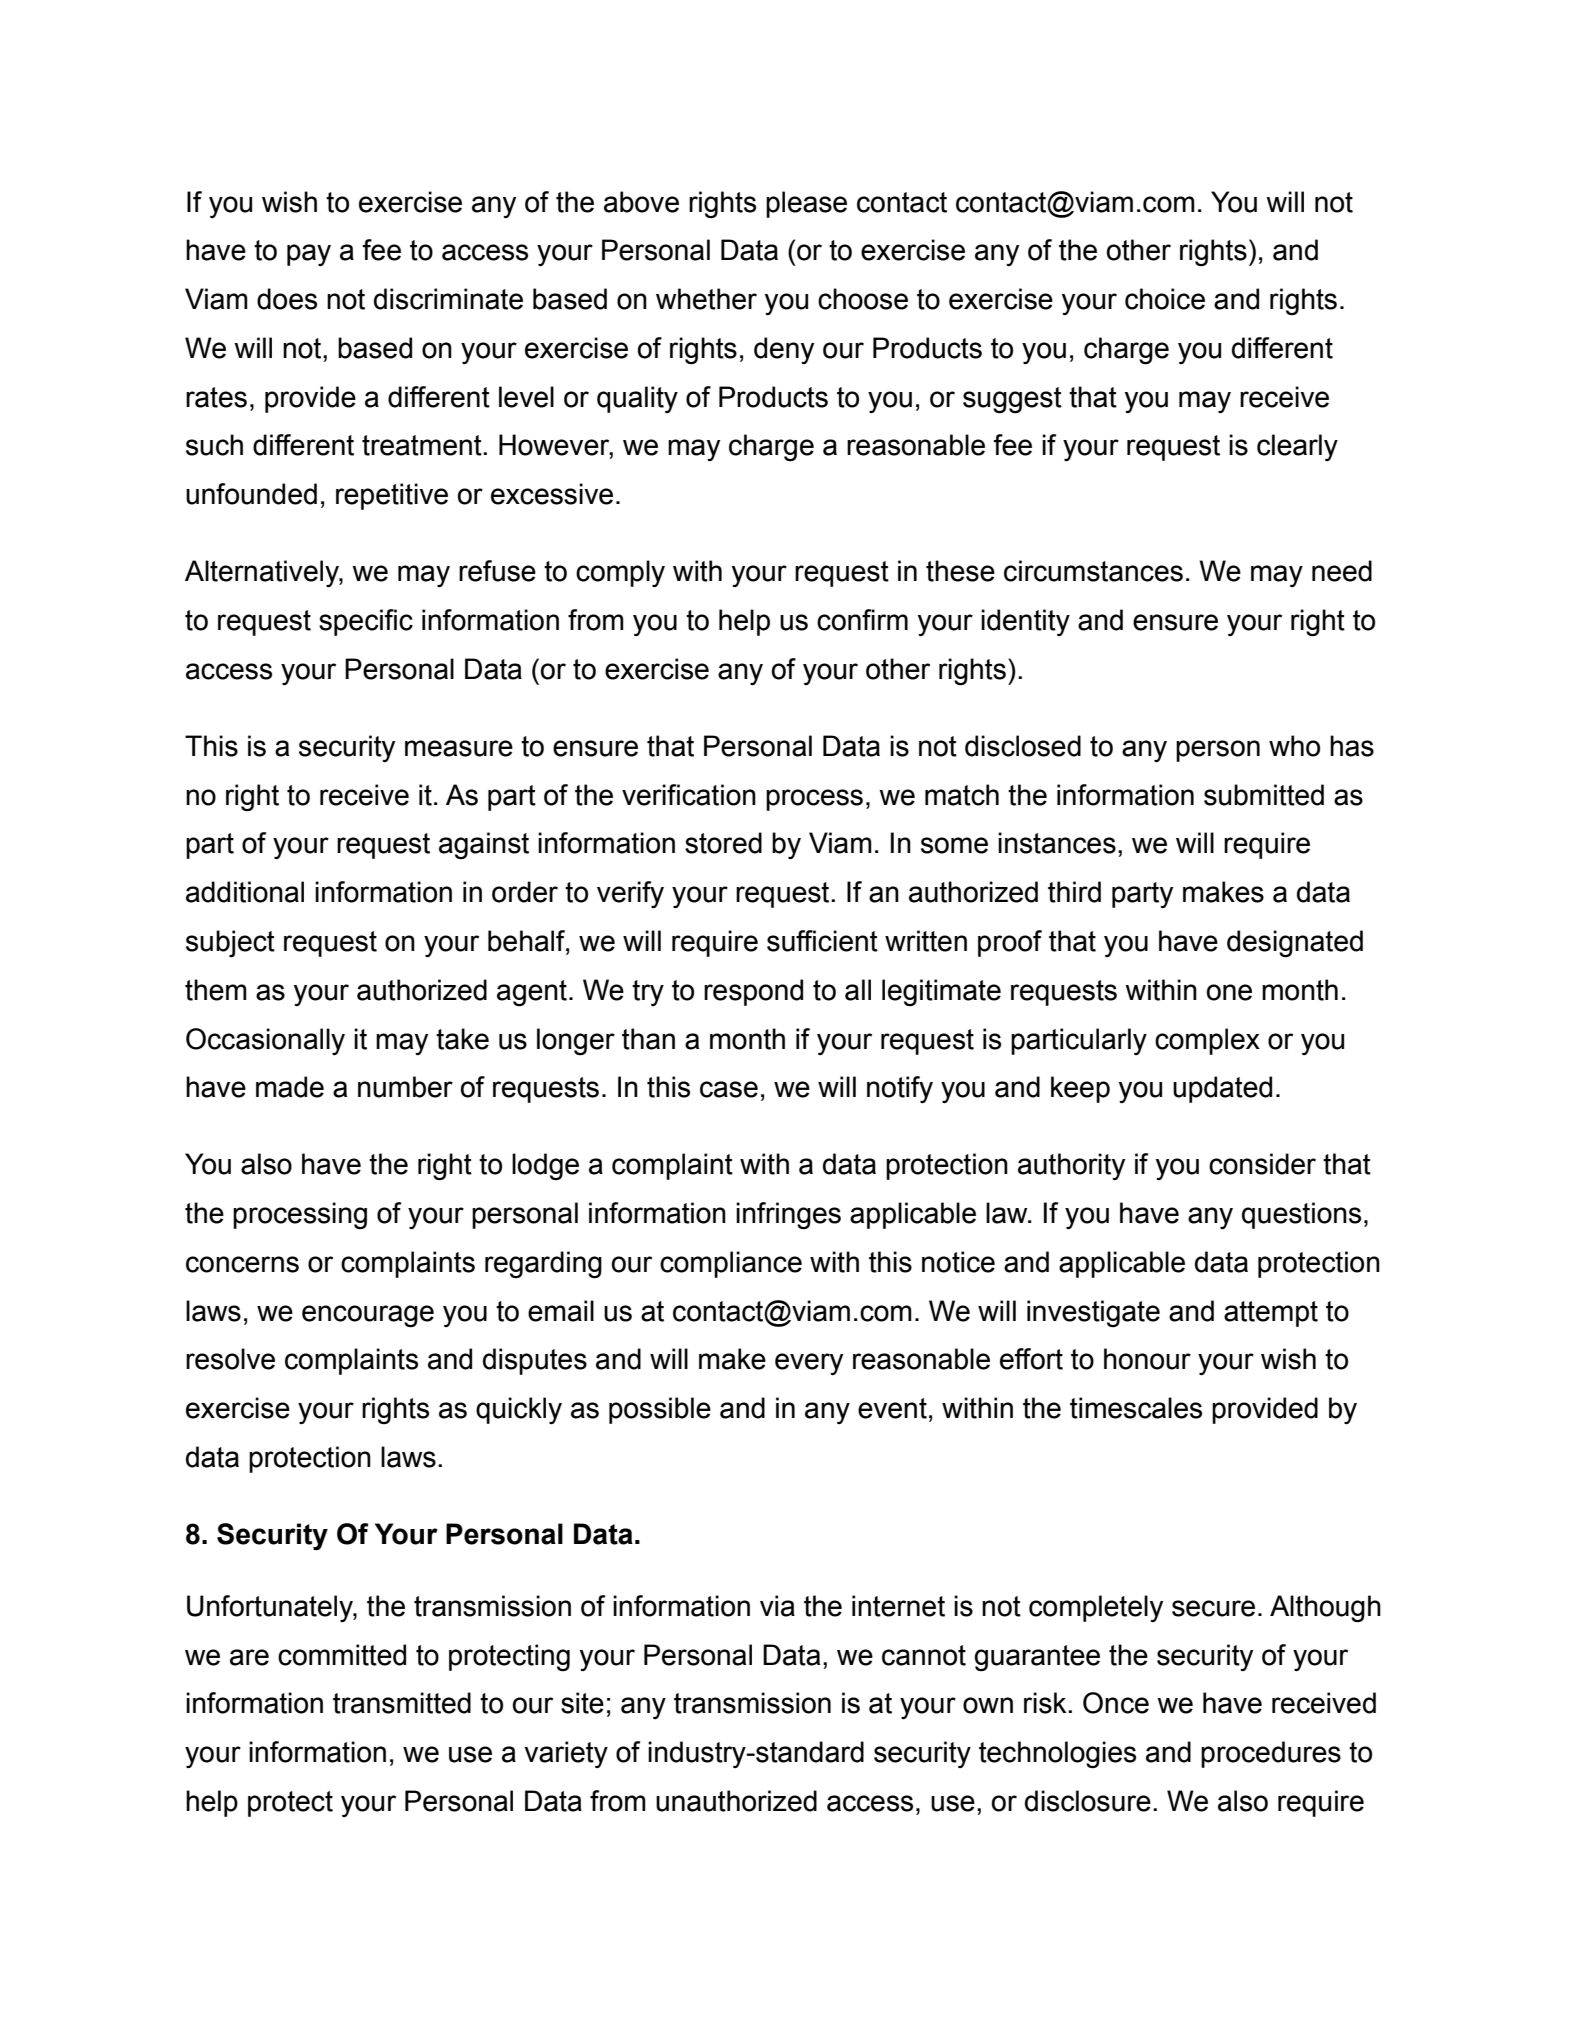 The width and height of the image is (1574, 2036). What do you see at coordinates (1147, 1359) in the image?
I see `honour` at bounding box center [1147, 1359].
